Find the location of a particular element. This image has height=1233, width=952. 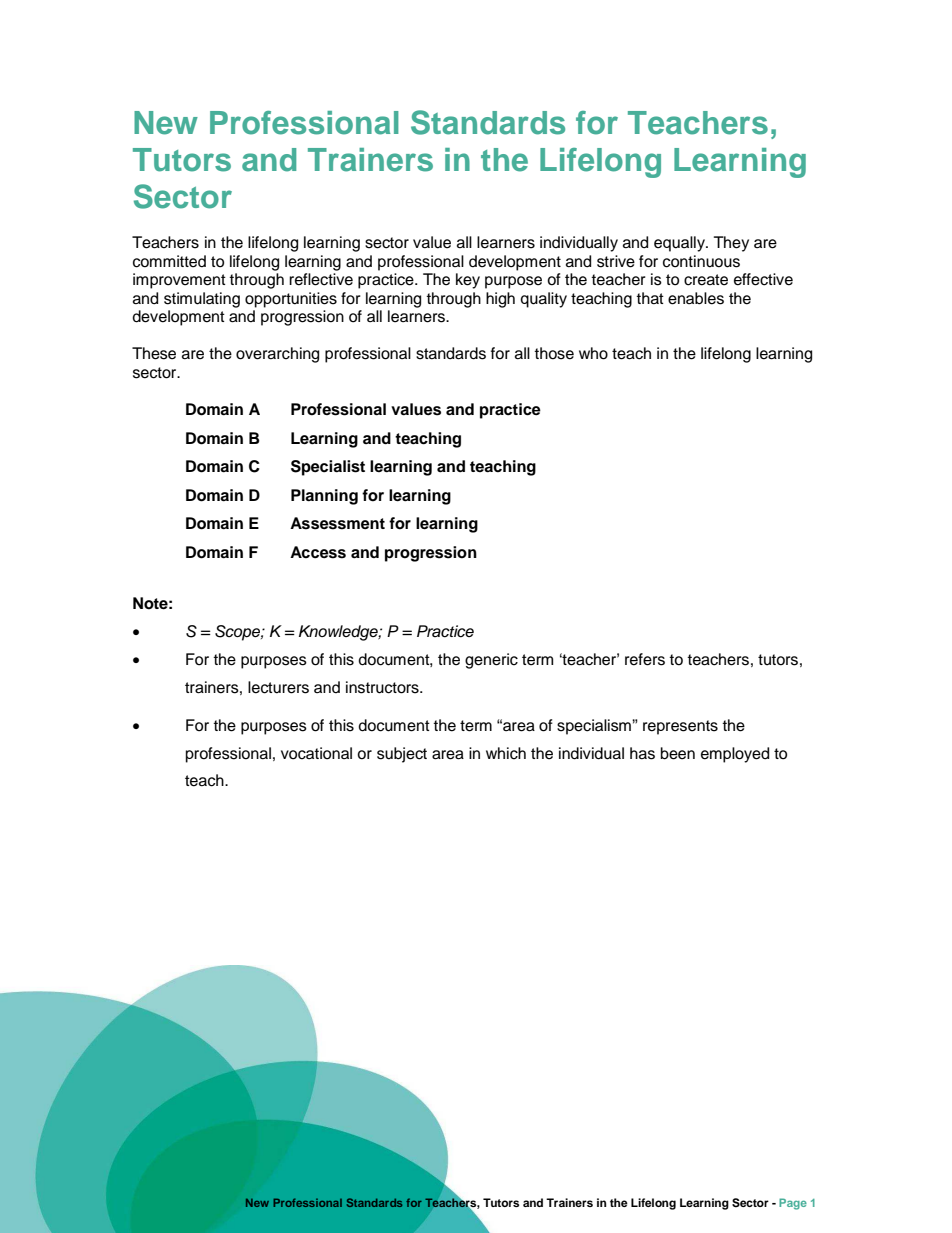

key is located at coordinates (468, 281).
